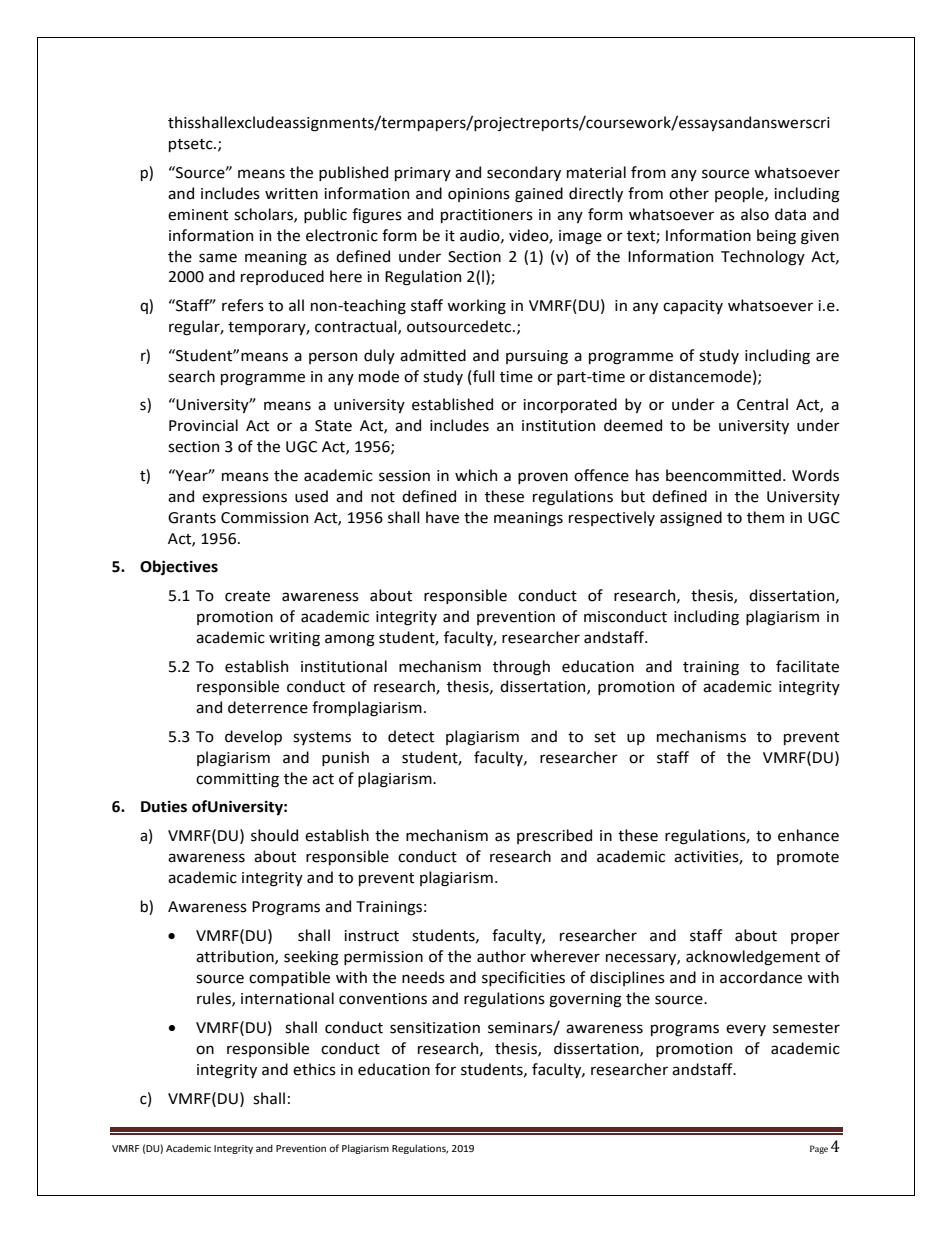 Image resolution: width=952 pixels, height=1233 pixels. What do you see at coordinates (294, 639) in the document?
I see `writing` at bounding box center [294, 639].
